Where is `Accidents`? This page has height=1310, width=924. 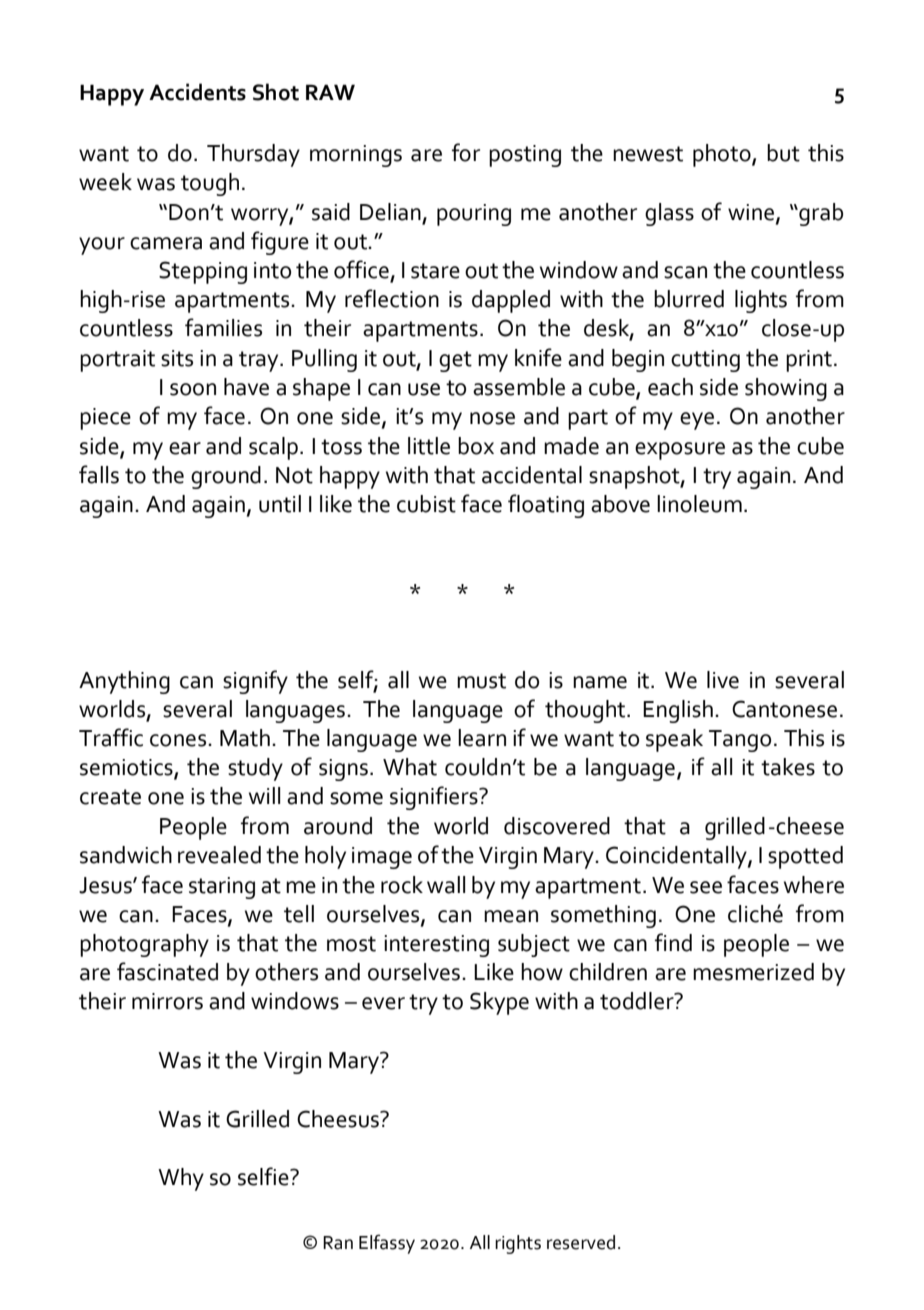
Accidents is located at coordinates (197, 92).
